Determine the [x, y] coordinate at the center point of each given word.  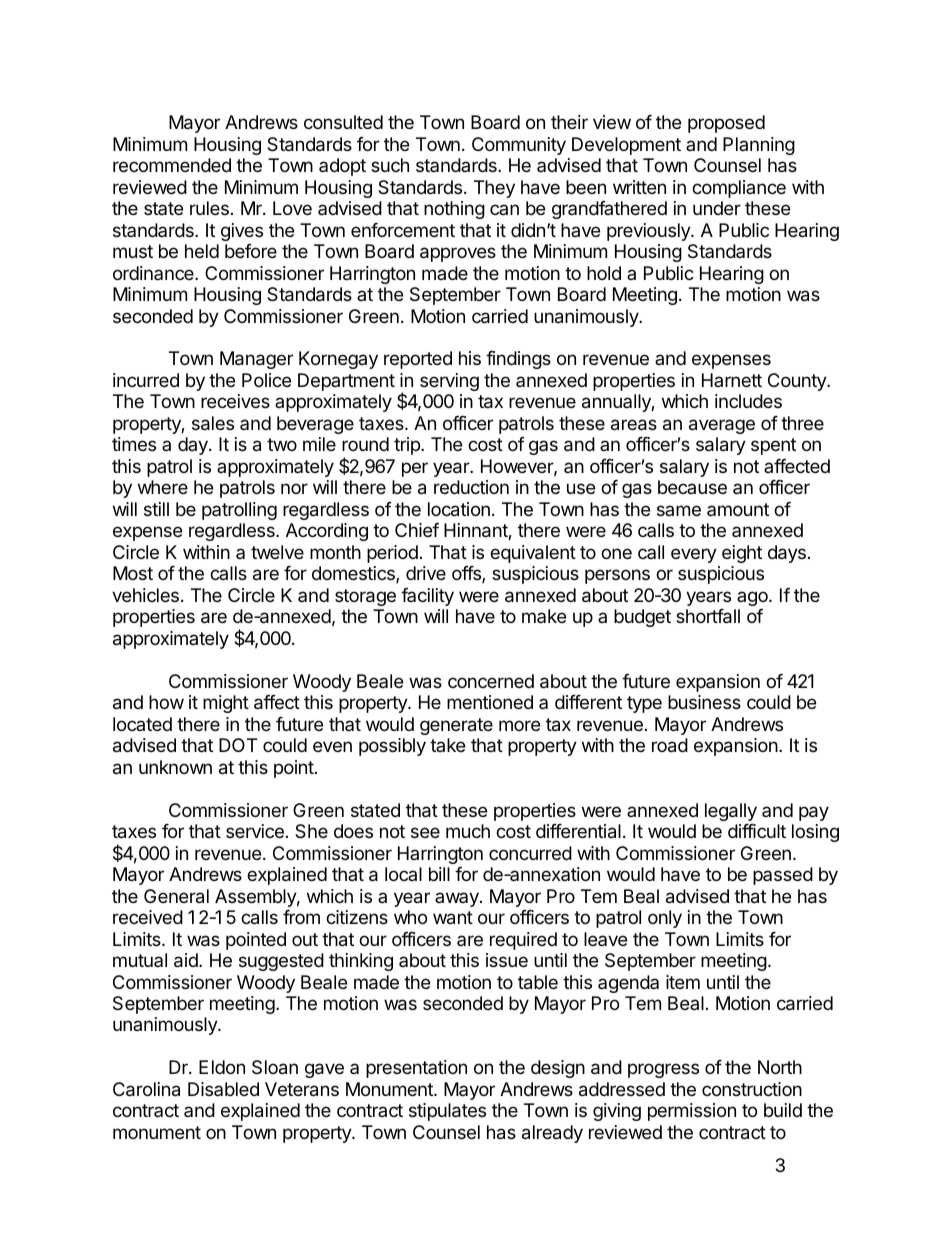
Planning [759, 146]
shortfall [708, 616]
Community [519, 146]
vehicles [145, 595]
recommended [172, 165]
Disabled [223, 1089]
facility [427, 597]
